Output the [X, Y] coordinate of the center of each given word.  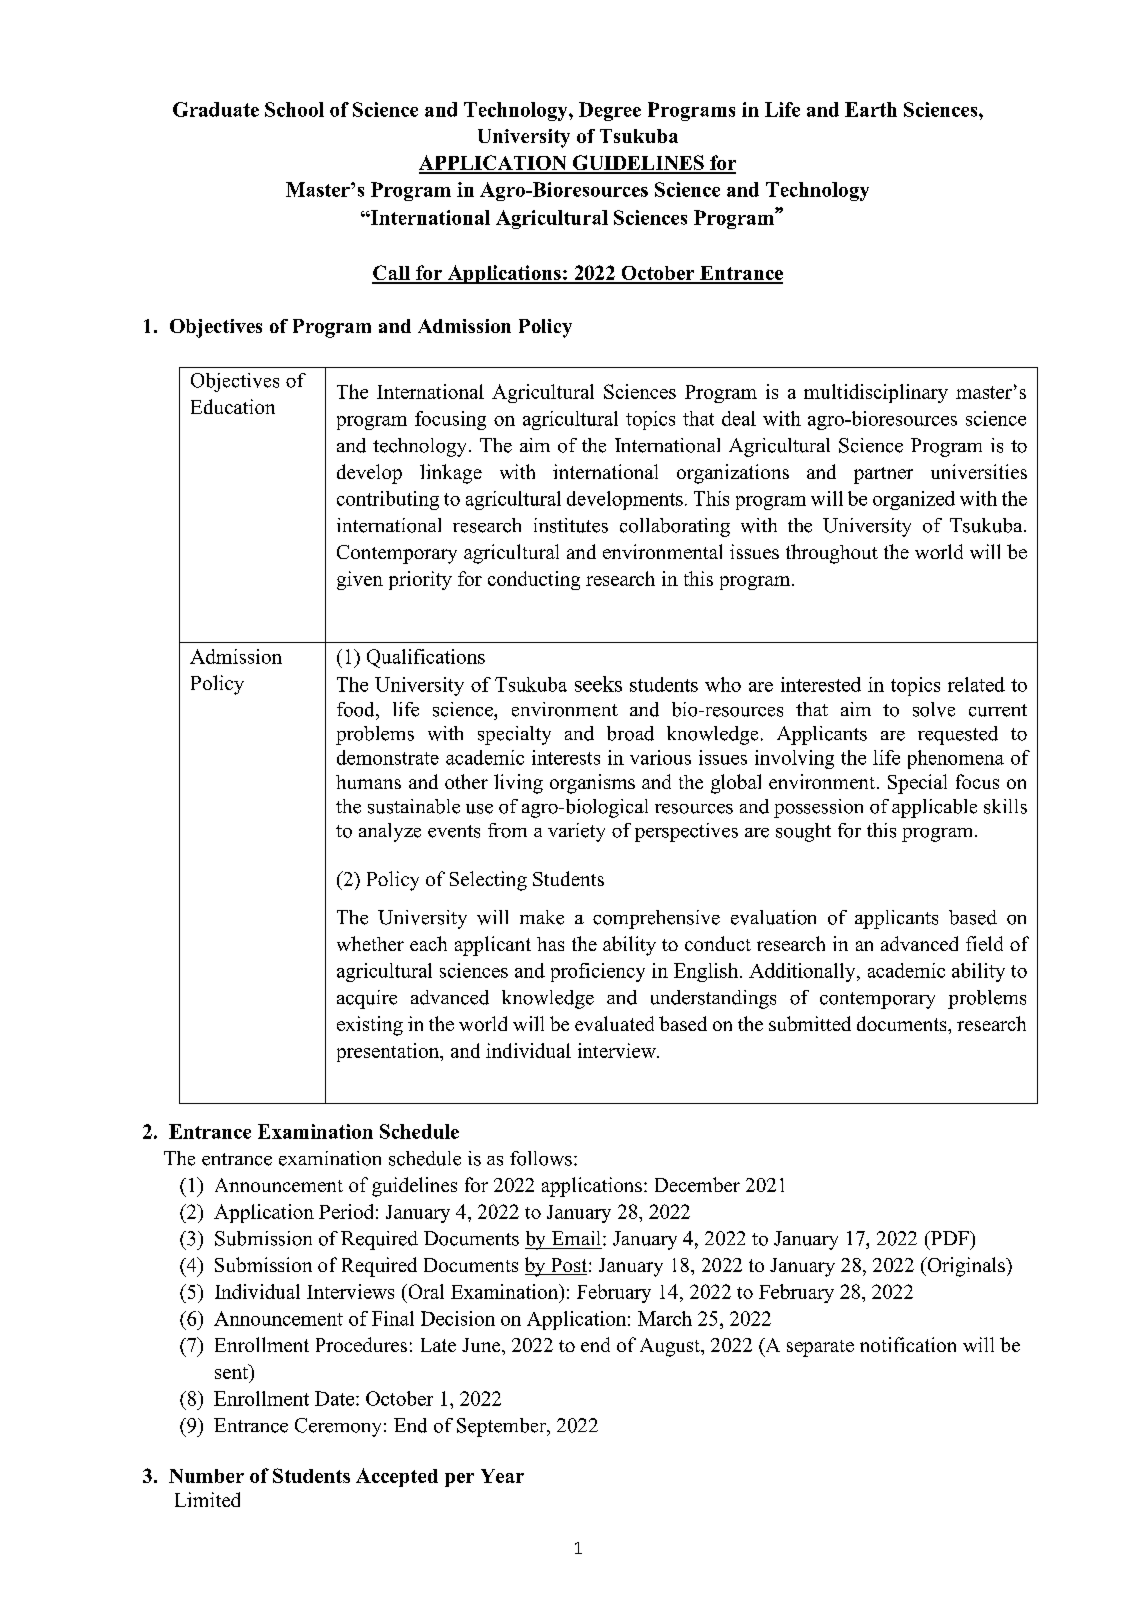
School [294, 109]
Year [502, 1476]
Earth [871, 109]
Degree [610, 111]
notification [908, 1344]
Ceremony [338, 1427]
